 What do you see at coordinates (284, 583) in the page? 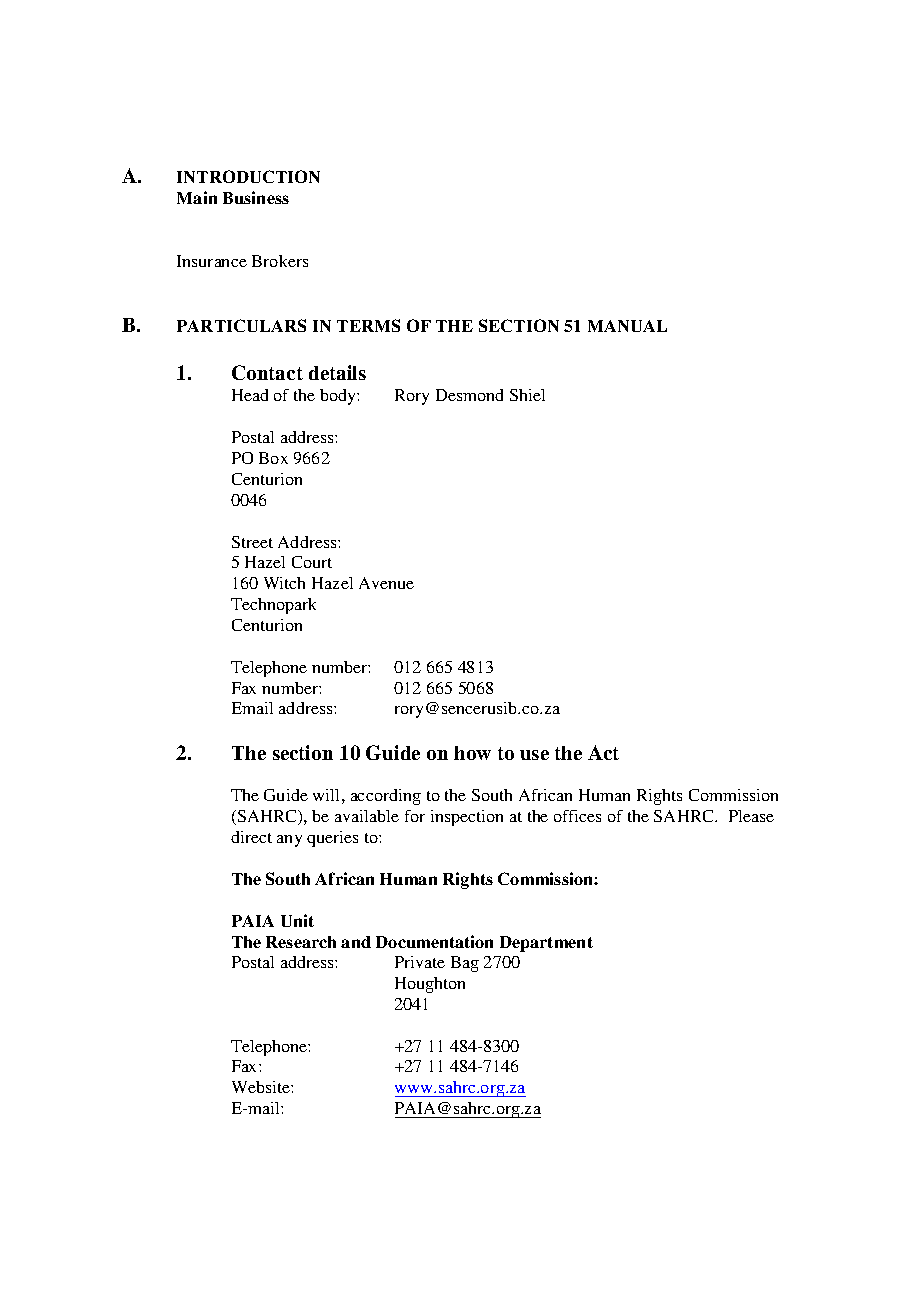
I see `Witch` at bounding box center [284, 583].
